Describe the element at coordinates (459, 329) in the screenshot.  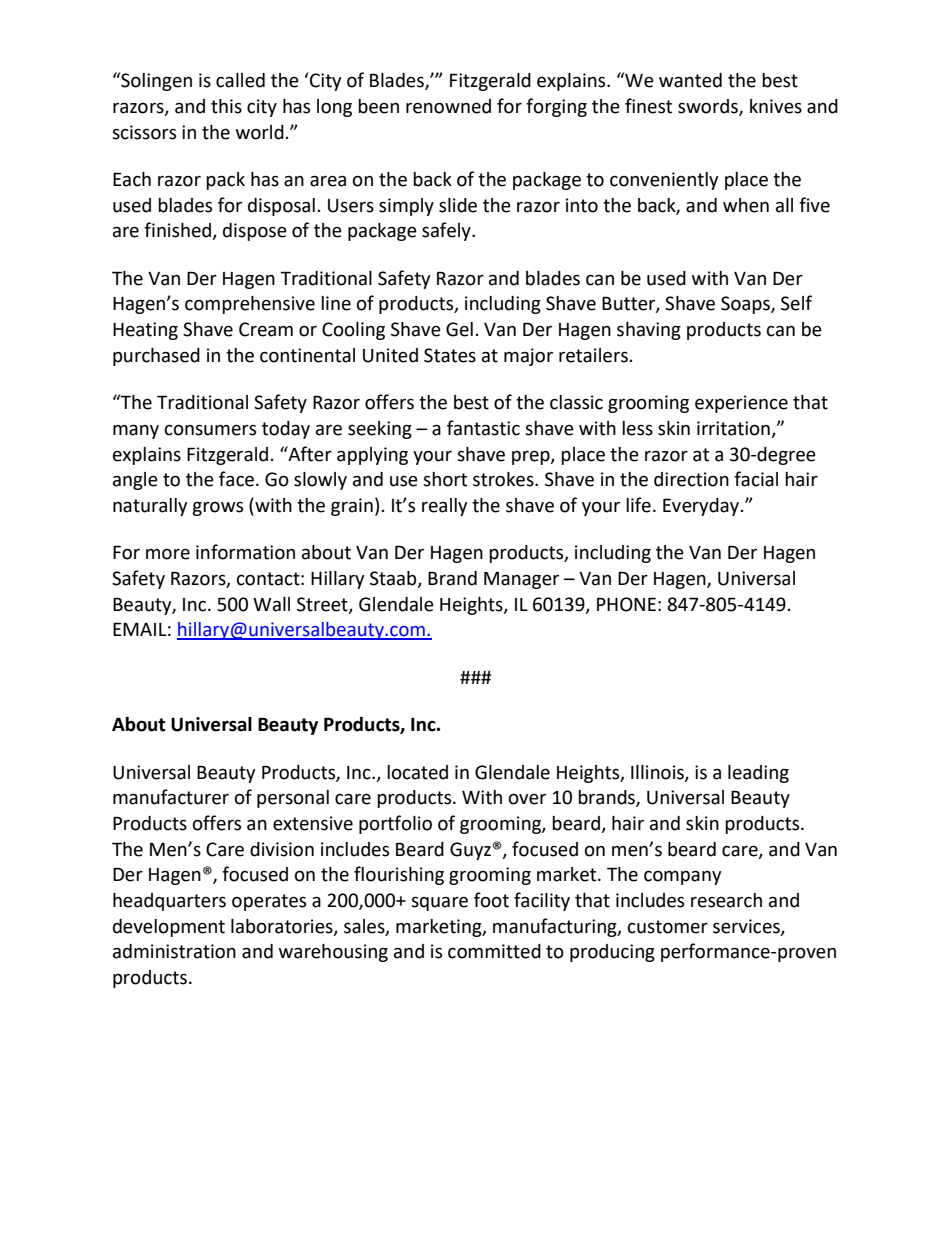
I see `Gel` at that location.
